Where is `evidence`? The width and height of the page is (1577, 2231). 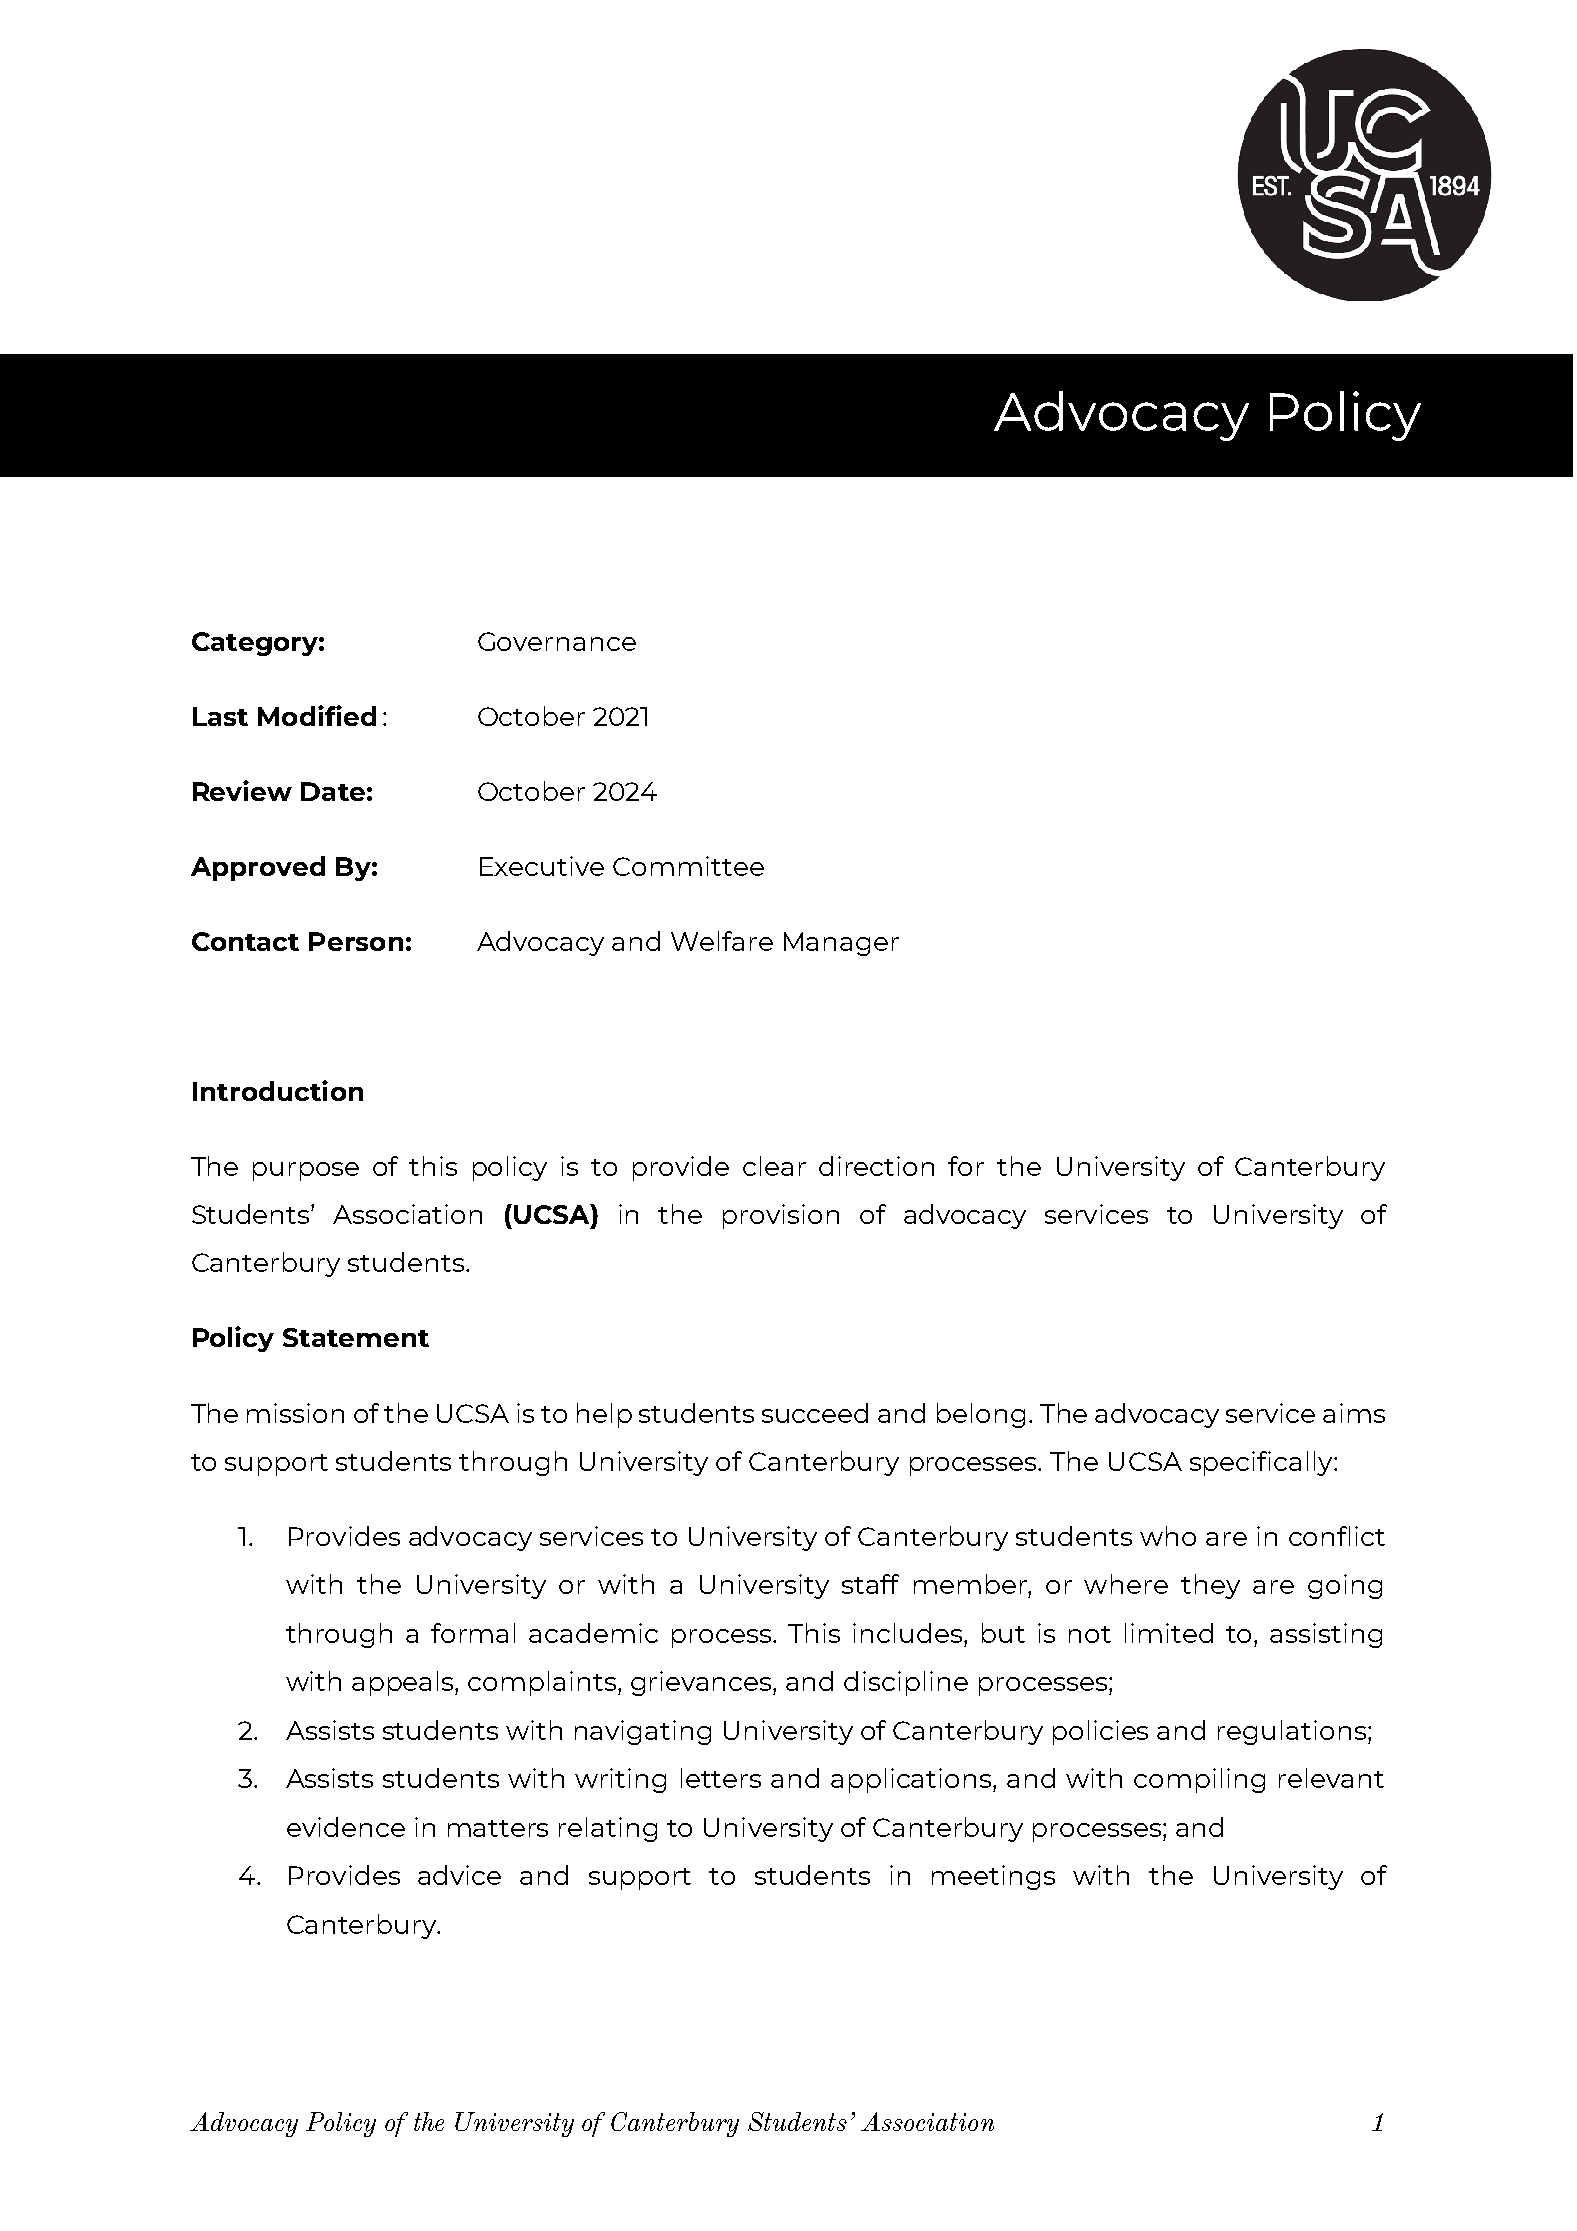 evidence is located at coordinates (346, 1827).
